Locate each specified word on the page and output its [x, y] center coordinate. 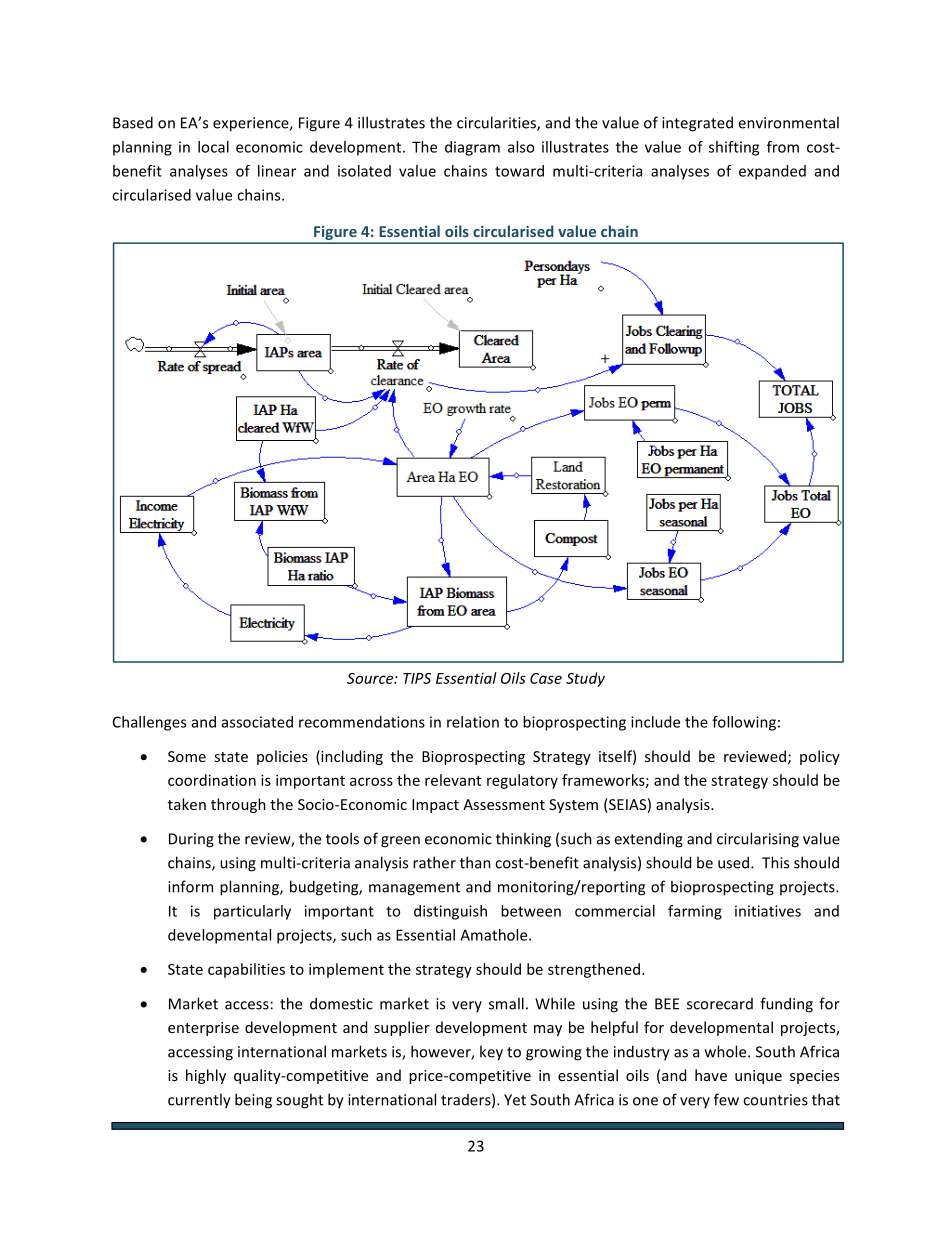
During [191, 840]
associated [257, 722]
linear [277, 171]
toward [519, 171]
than [475, 862]
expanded [772, 172]
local [213, 147]
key [491, 1053]
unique [758, 1077]
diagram [472, 148]
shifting [734, 148]
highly [206, 1076]
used [735, 862]
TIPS [417, 678]
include [655, 722]
